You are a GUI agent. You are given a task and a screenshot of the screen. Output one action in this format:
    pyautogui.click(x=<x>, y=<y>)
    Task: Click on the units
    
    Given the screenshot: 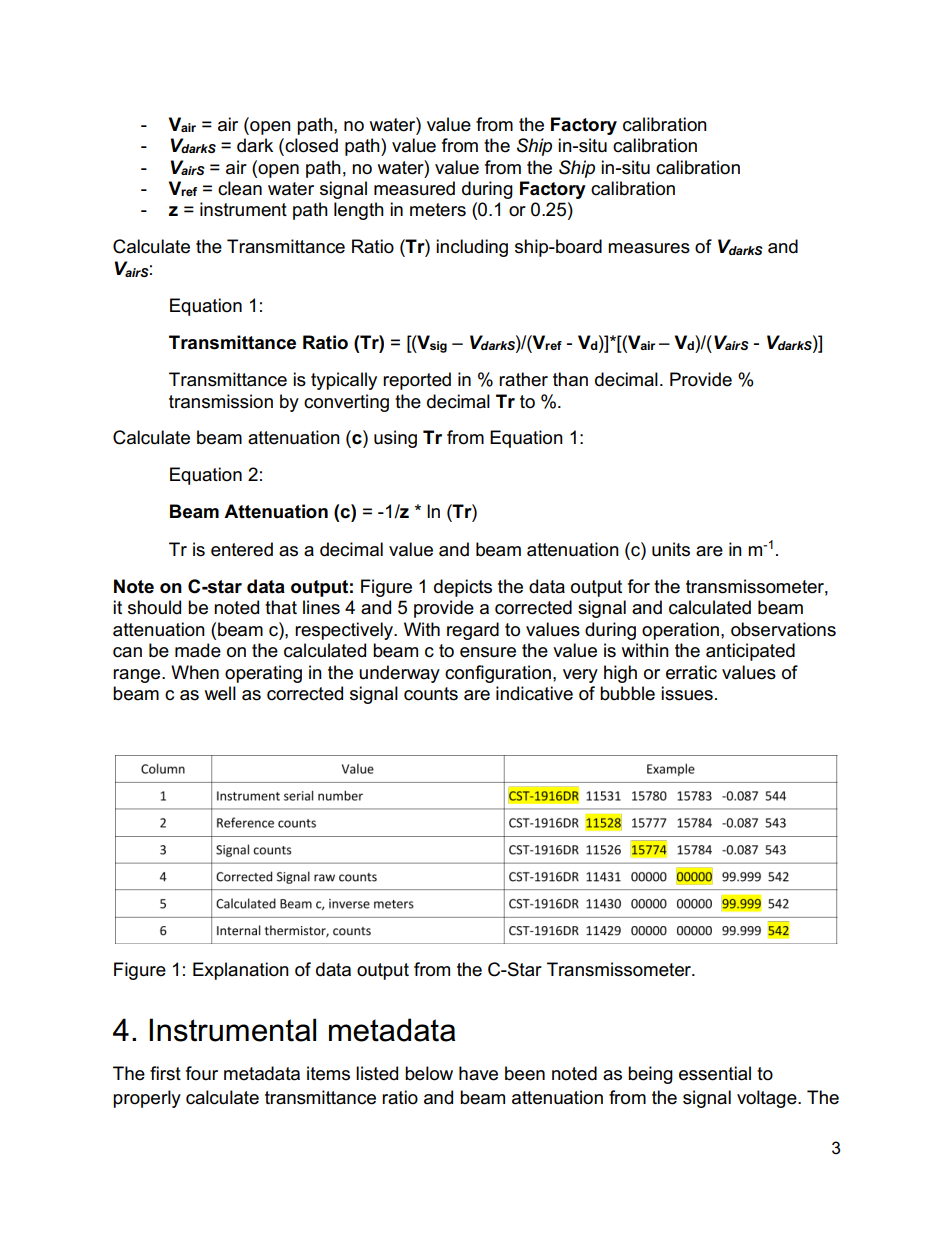 What is the action you would take?
    pyautogui.click(x=671, y=549)
